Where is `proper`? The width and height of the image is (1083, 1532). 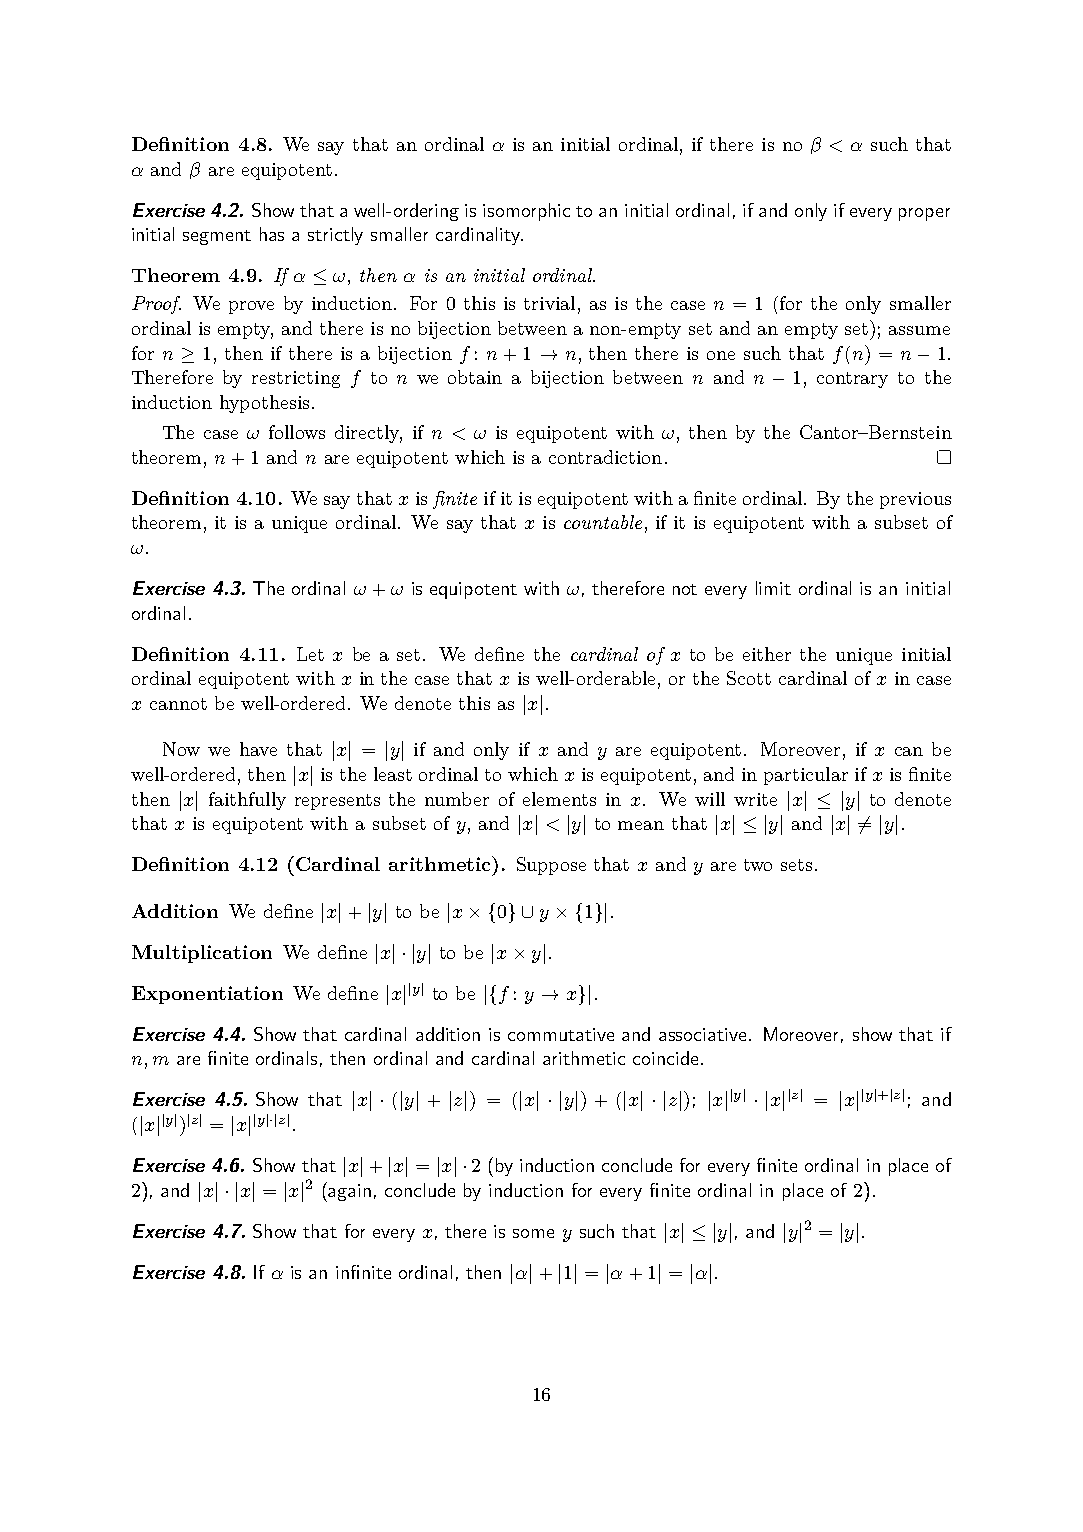
proper is located at coordinates (924, 214).
